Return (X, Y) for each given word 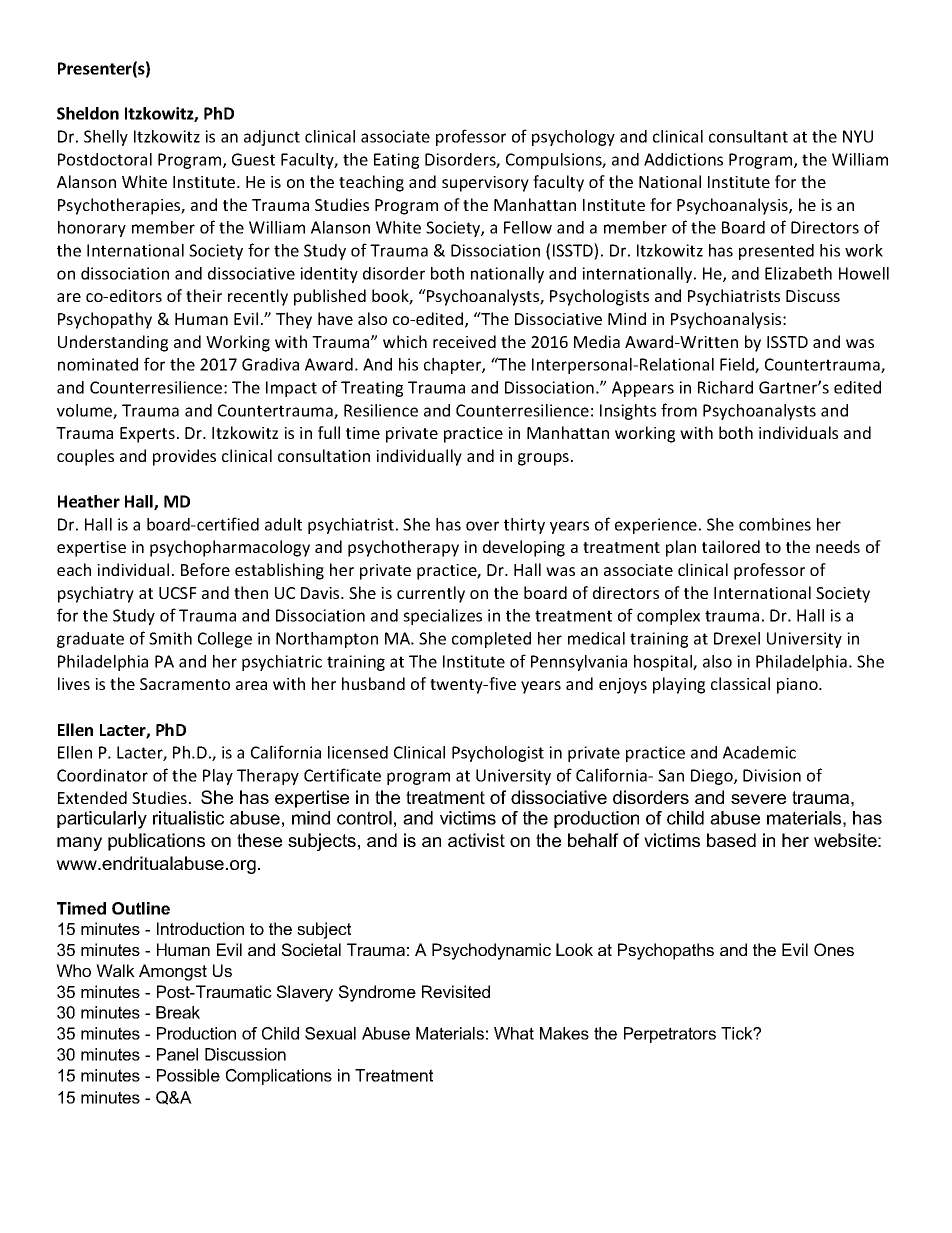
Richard (725, 387)
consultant (748, 136)
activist (476, 840)
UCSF (178, 593)
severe (758, 799)
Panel (177, 1054)
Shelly (106, 138)
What (514, 1033)
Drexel (737, 638)
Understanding (113, 343)
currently (431, 594)
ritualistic (188, 818)
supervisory (485, 184)
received (464, 341)
